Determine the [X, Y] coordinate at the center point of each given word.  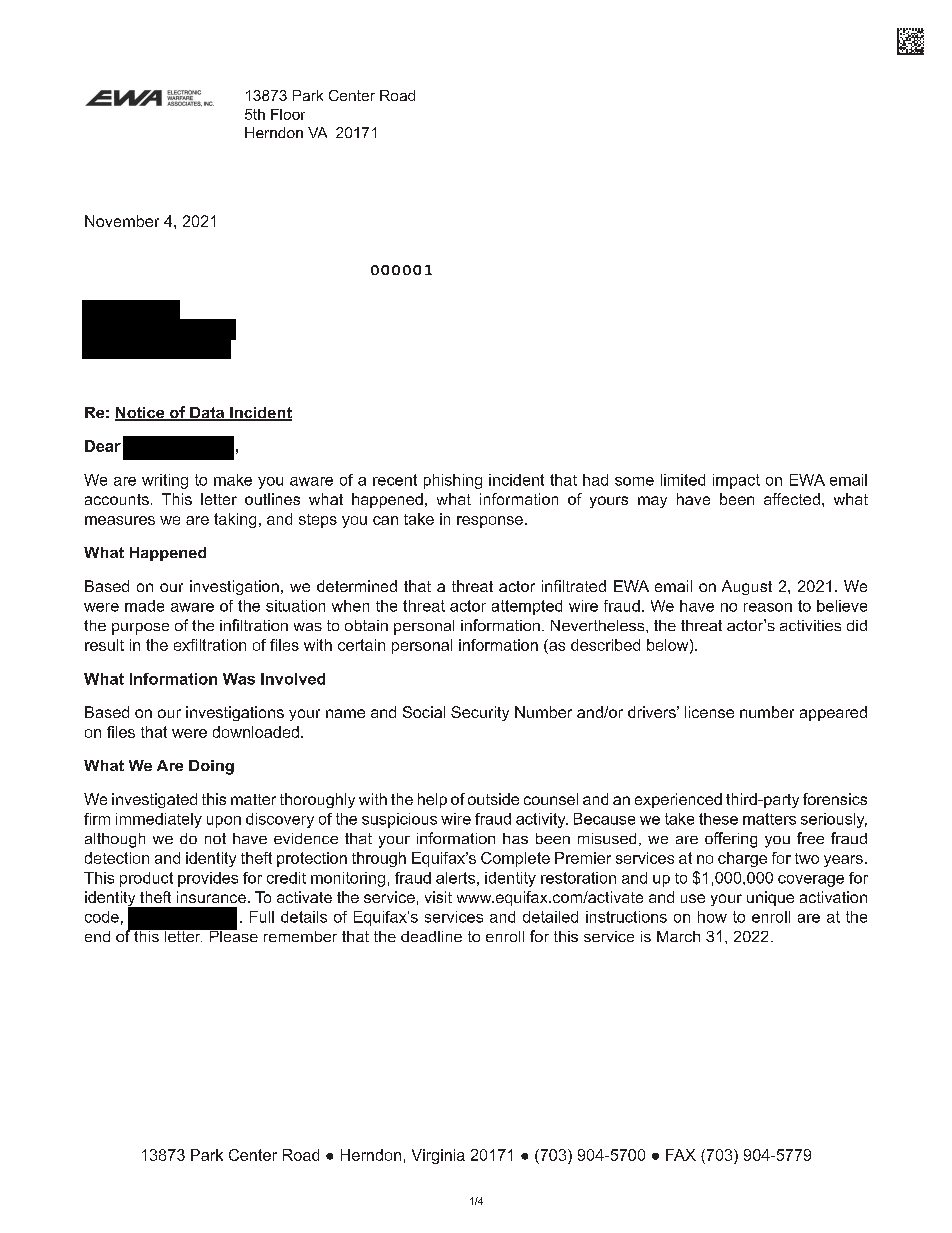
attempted [527, 607]
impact [736, 481]
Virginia [438, 1156]
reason [768, 607]
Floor [288, 114]
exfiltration [210, 645]
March [678, 936]
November [122, 221]
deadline [431, 936]
